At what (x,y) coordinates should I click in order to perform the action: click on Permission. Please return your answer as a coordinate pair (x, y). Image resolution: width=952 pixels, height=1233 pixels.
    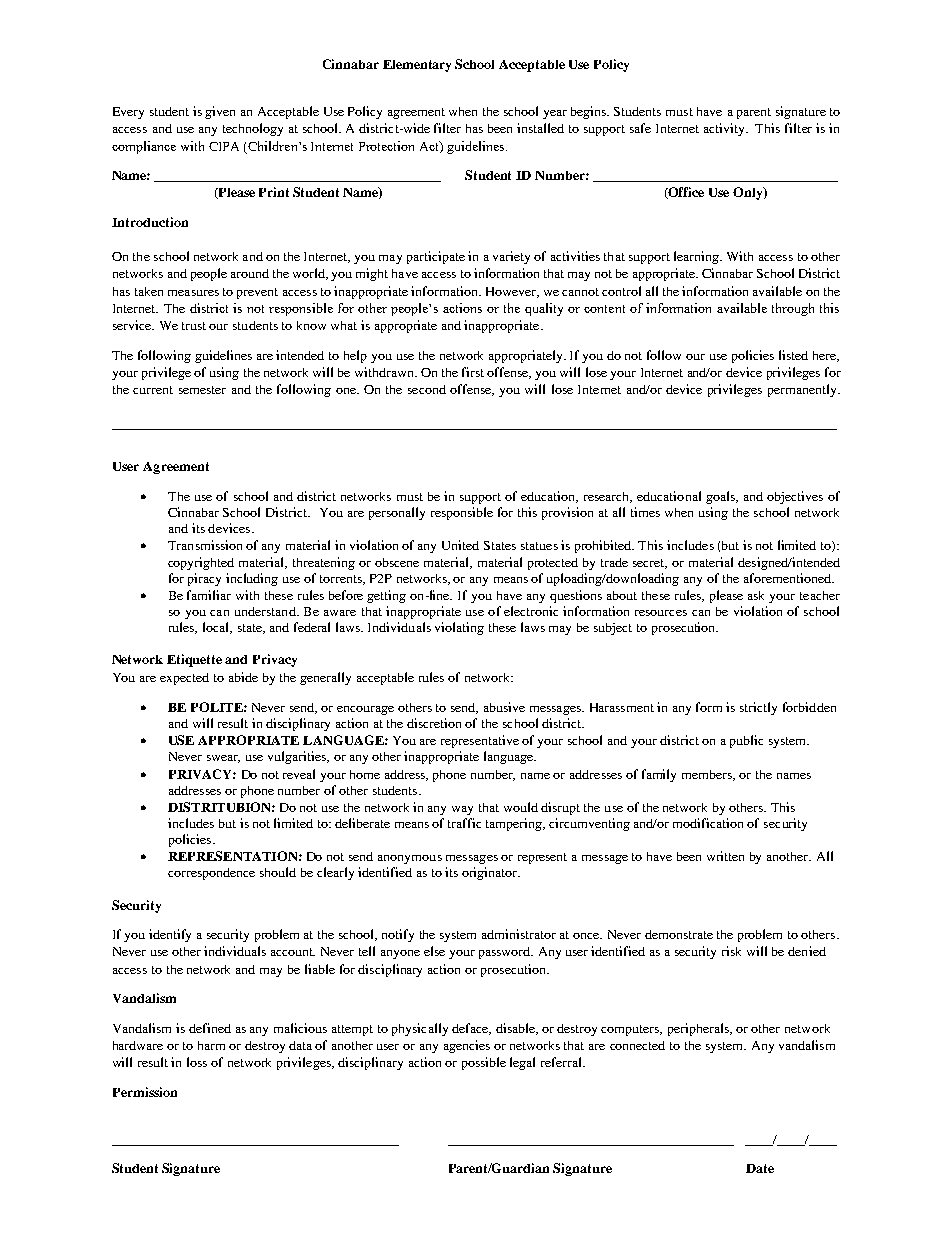
    Looking at the image, I should click on (145, 1092).
